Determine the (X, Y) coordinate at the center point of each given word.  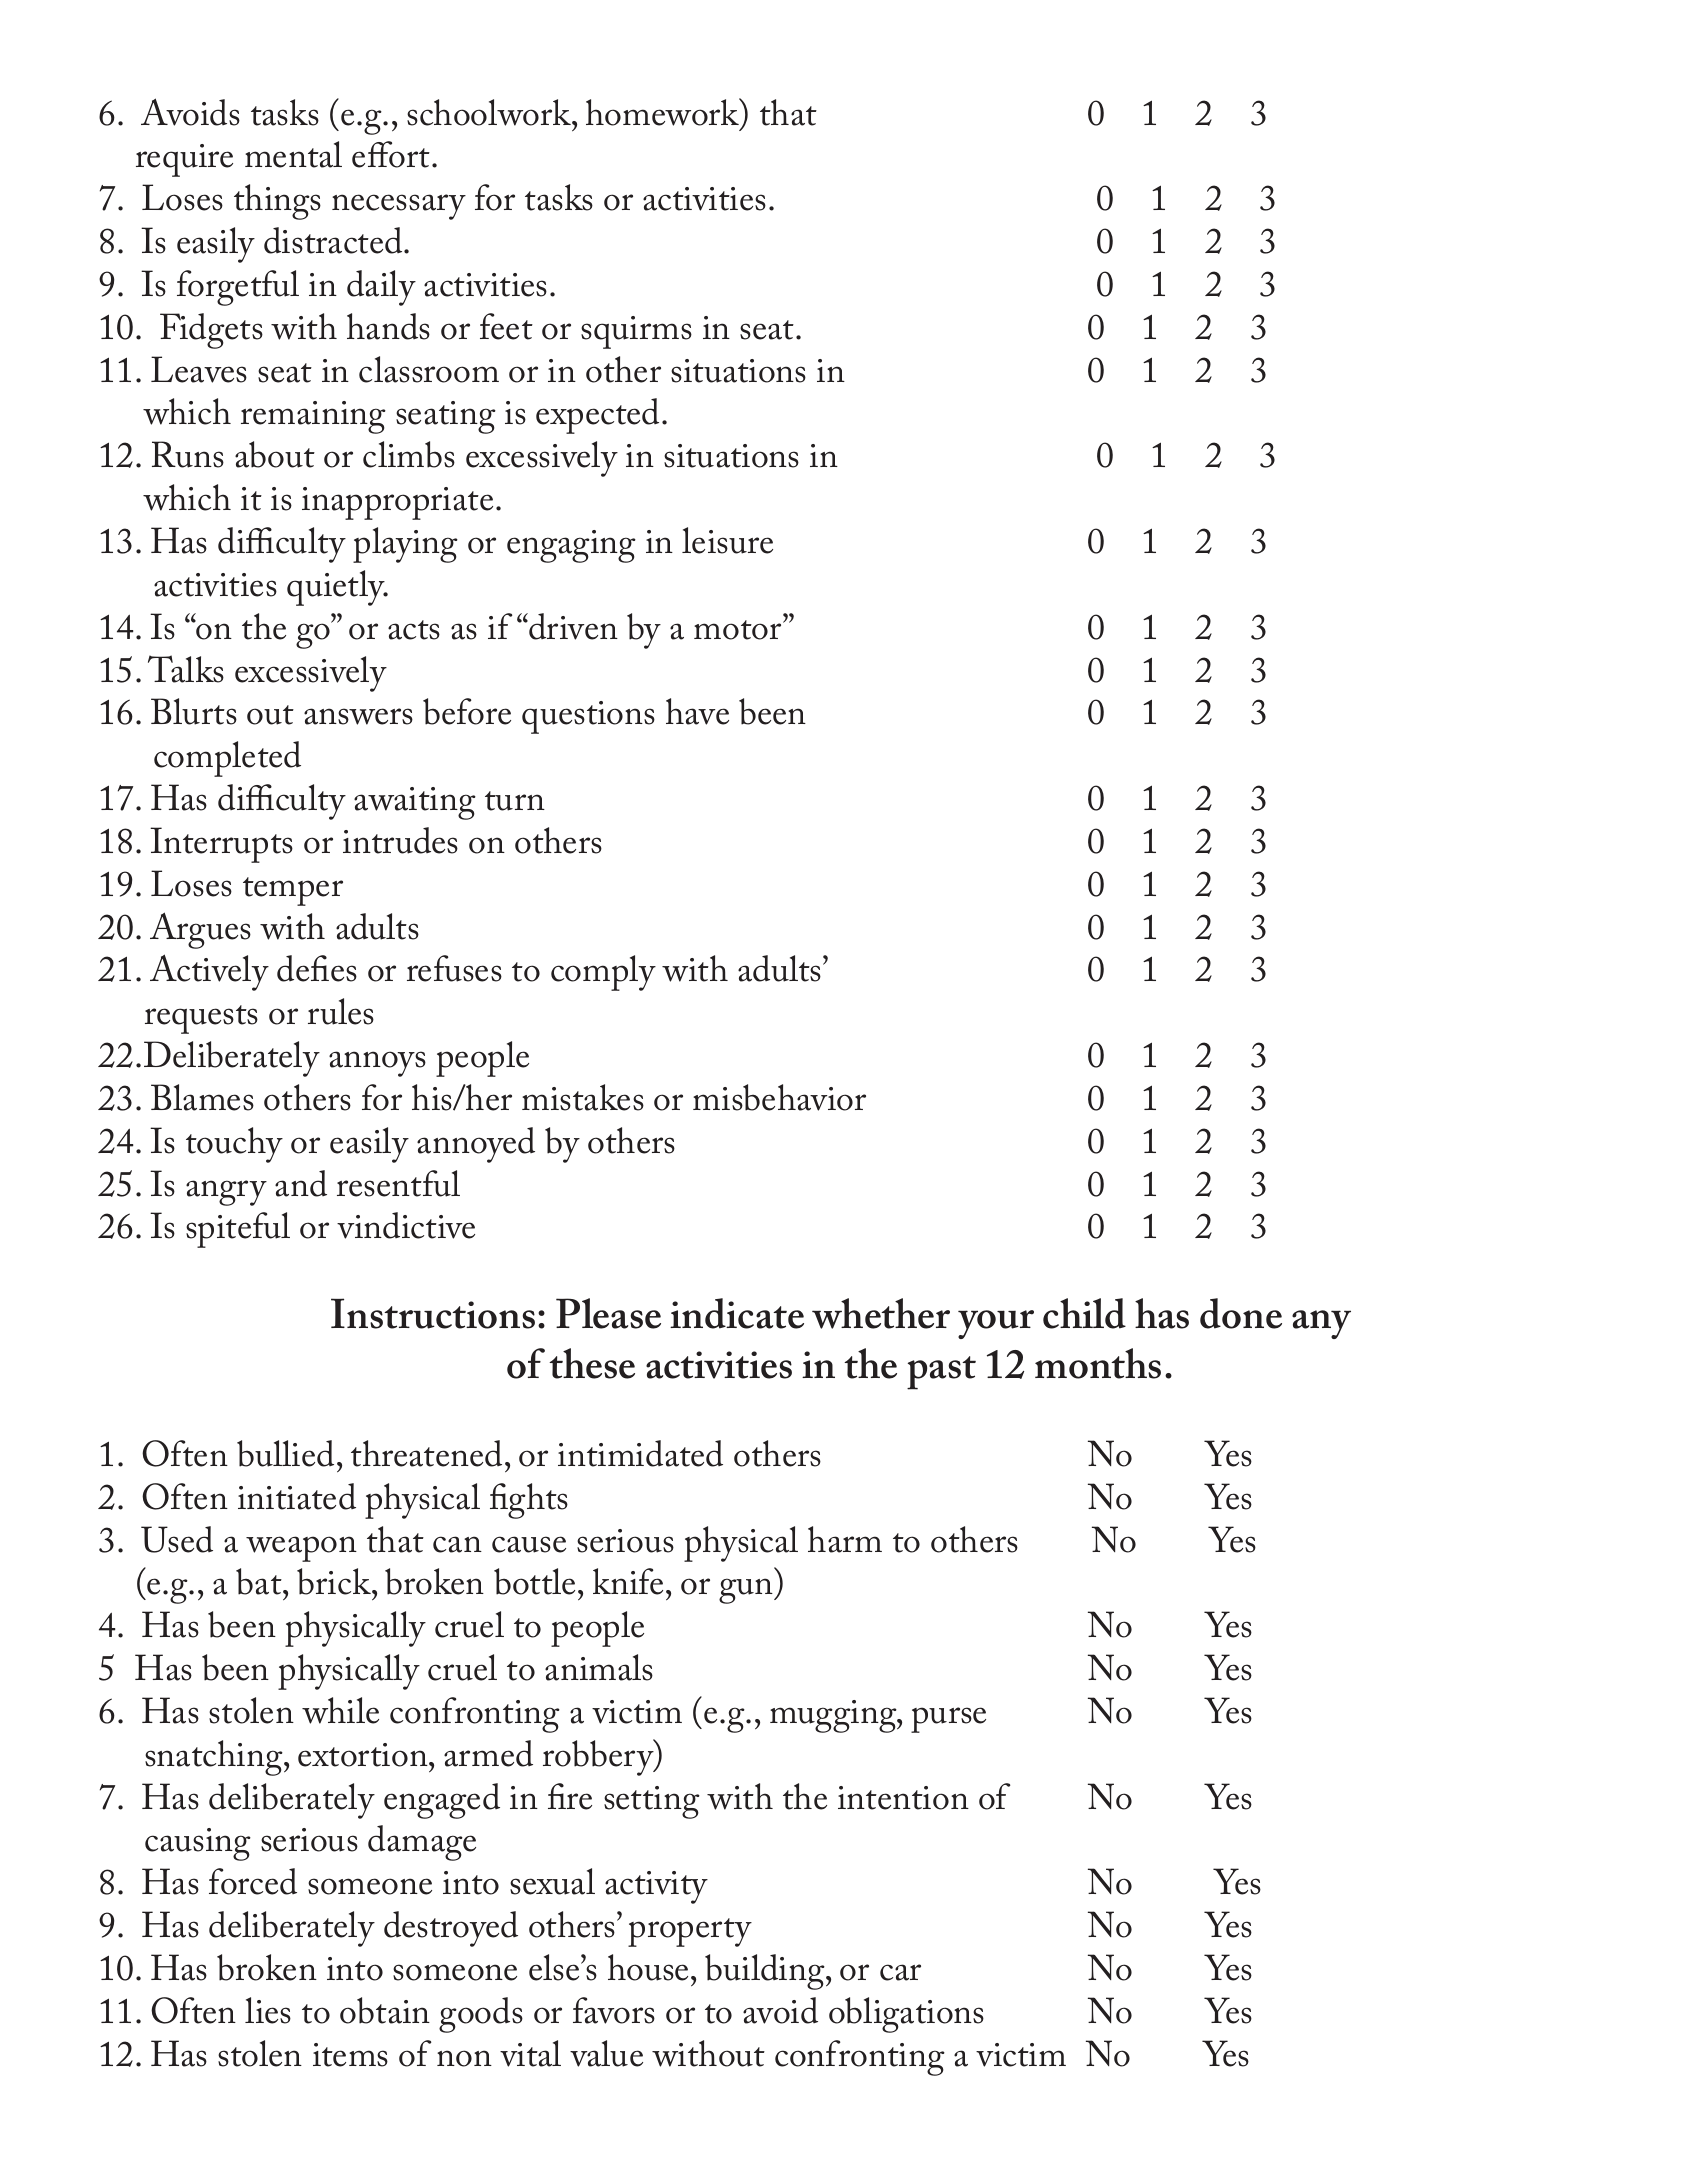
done (1241, 1313)
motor (739, 630)
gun (747, 1591)
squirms (636, 332)
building (766, 1972)
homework (664, 113)
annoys (377, 1064)
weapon (301, 1549)
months (1098, 1363)
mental (293, 154)
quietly (337, 588)
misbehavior (779, 1097)
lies (268, 2010)
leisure (727, 540)
